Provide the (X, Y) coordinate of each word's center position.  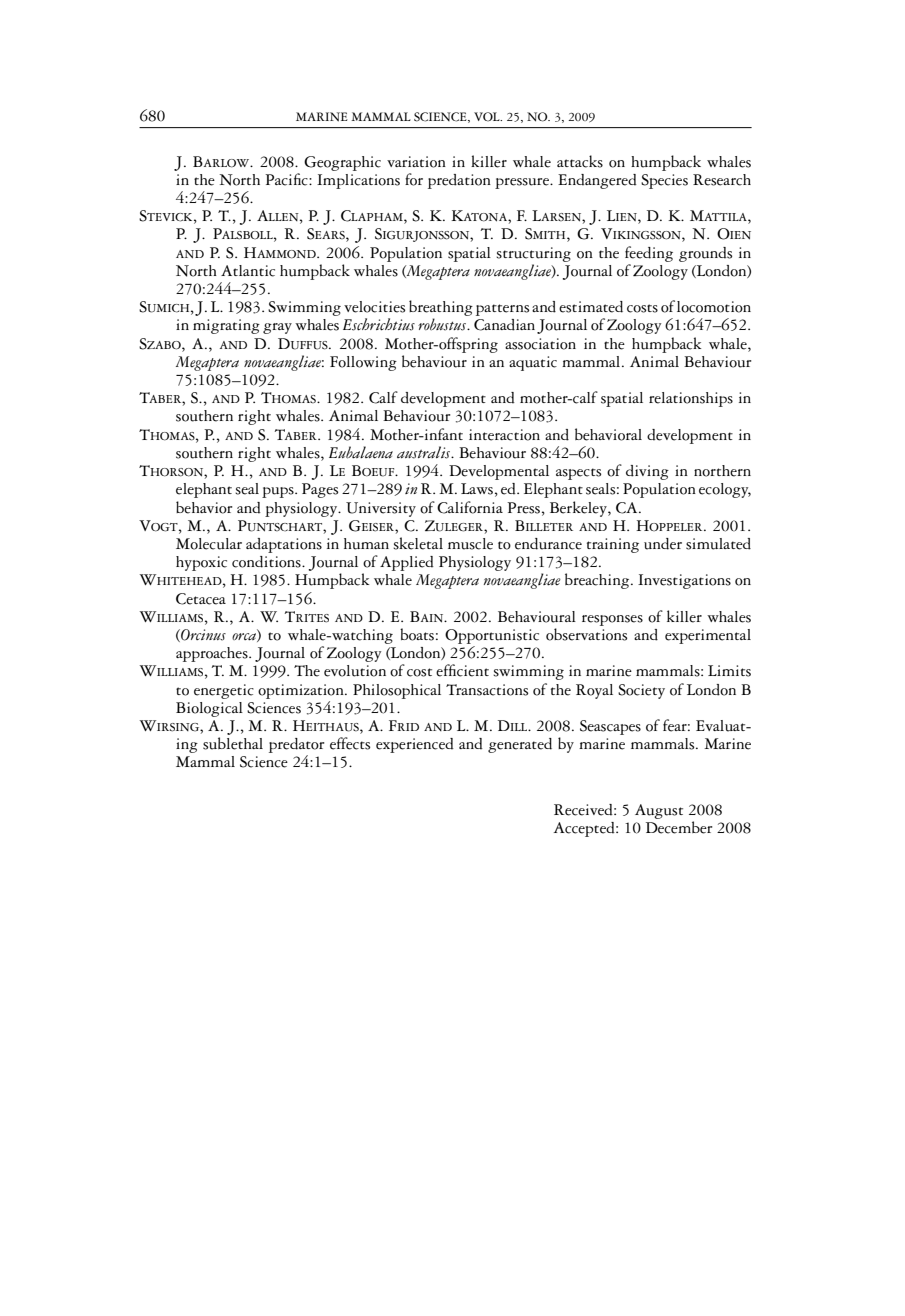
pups (279, 492)
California (470, 507)
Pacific (287, 179)
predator (296, 747)
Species (664, 181)
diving (647, 472)
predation (459, 181)
